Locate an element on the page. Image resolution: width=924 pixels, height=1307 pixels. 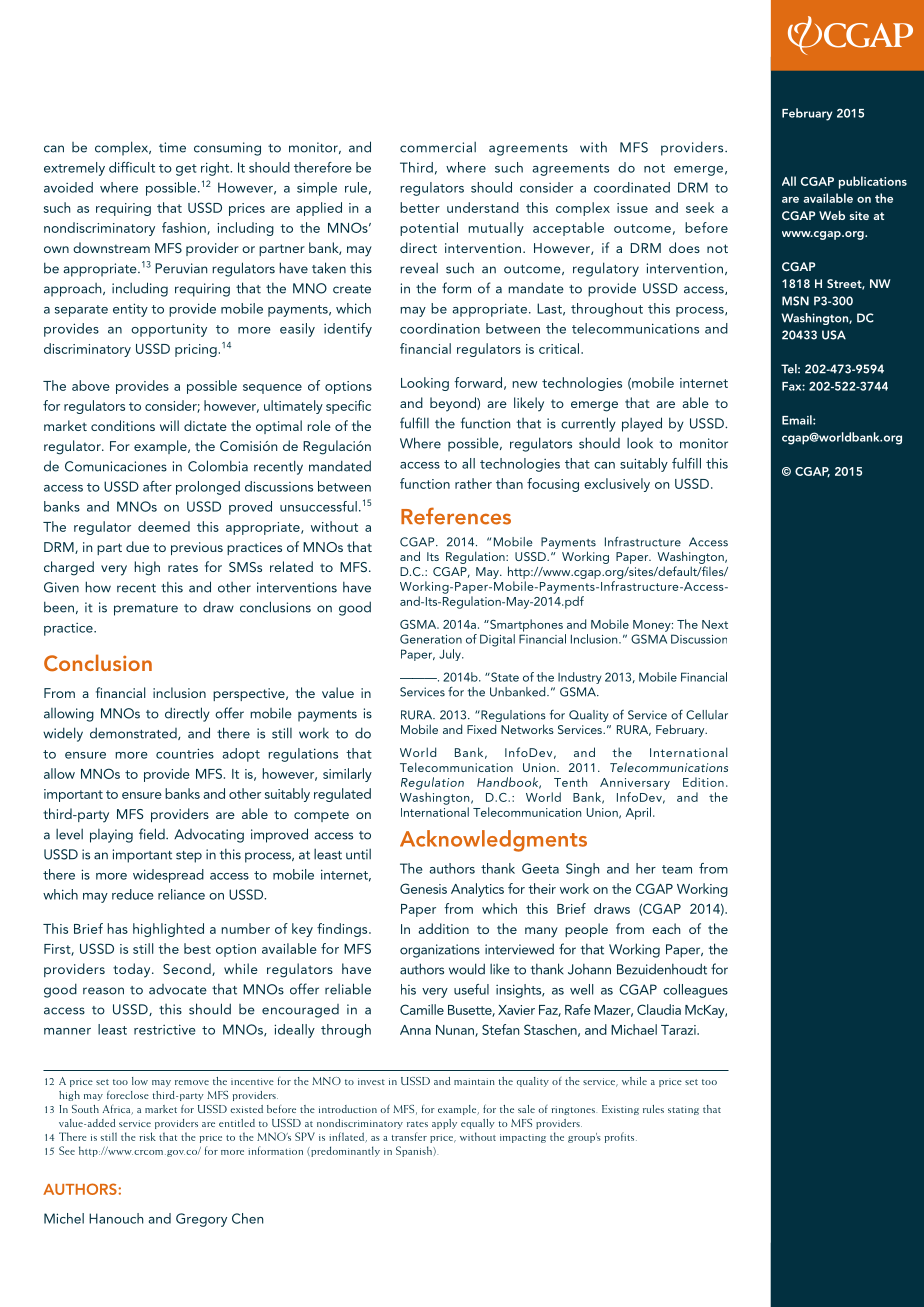
difficult is located at coordinates (132, 167).
